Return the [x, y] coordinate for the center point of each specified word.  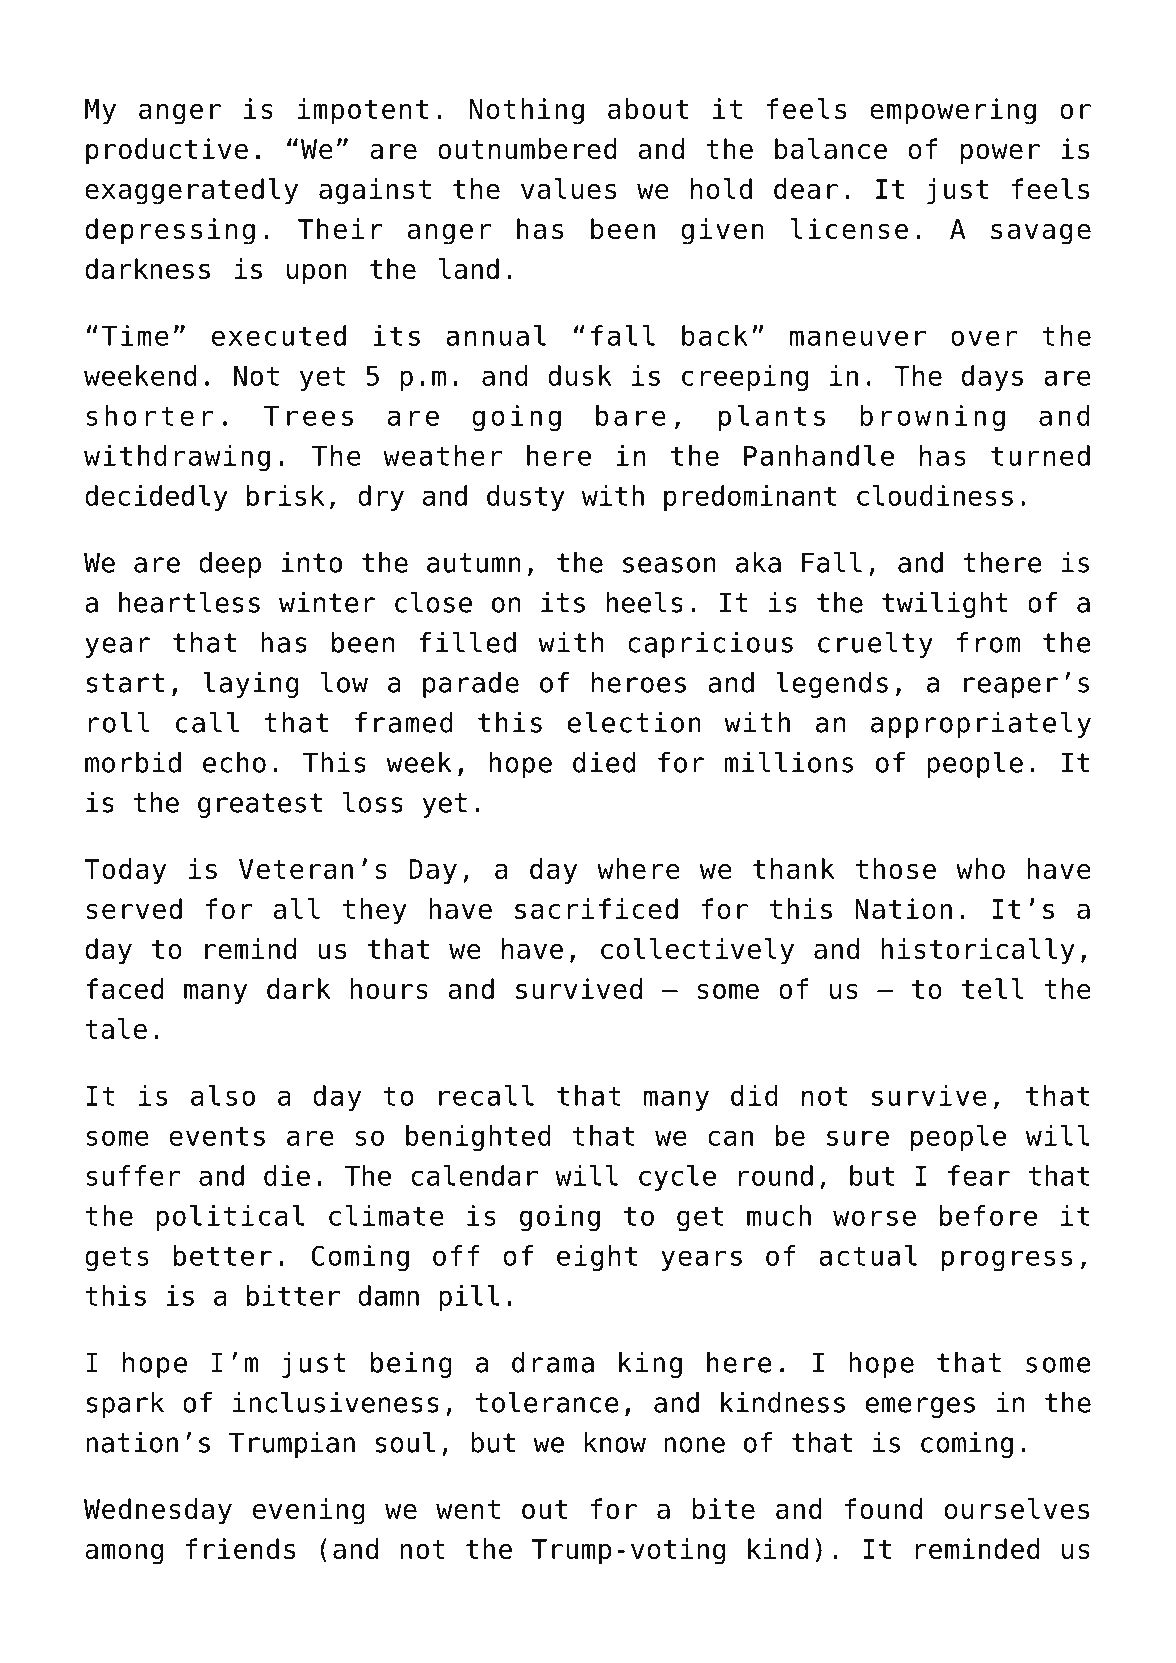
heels [644, 602]
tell [993, 988]
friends [240, 1548]
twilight [945, 605]
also [223, 1095]
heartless [189, 602]
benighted [478, 1138]
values [568, 188]
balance [831, 148]
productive [167, 151]
